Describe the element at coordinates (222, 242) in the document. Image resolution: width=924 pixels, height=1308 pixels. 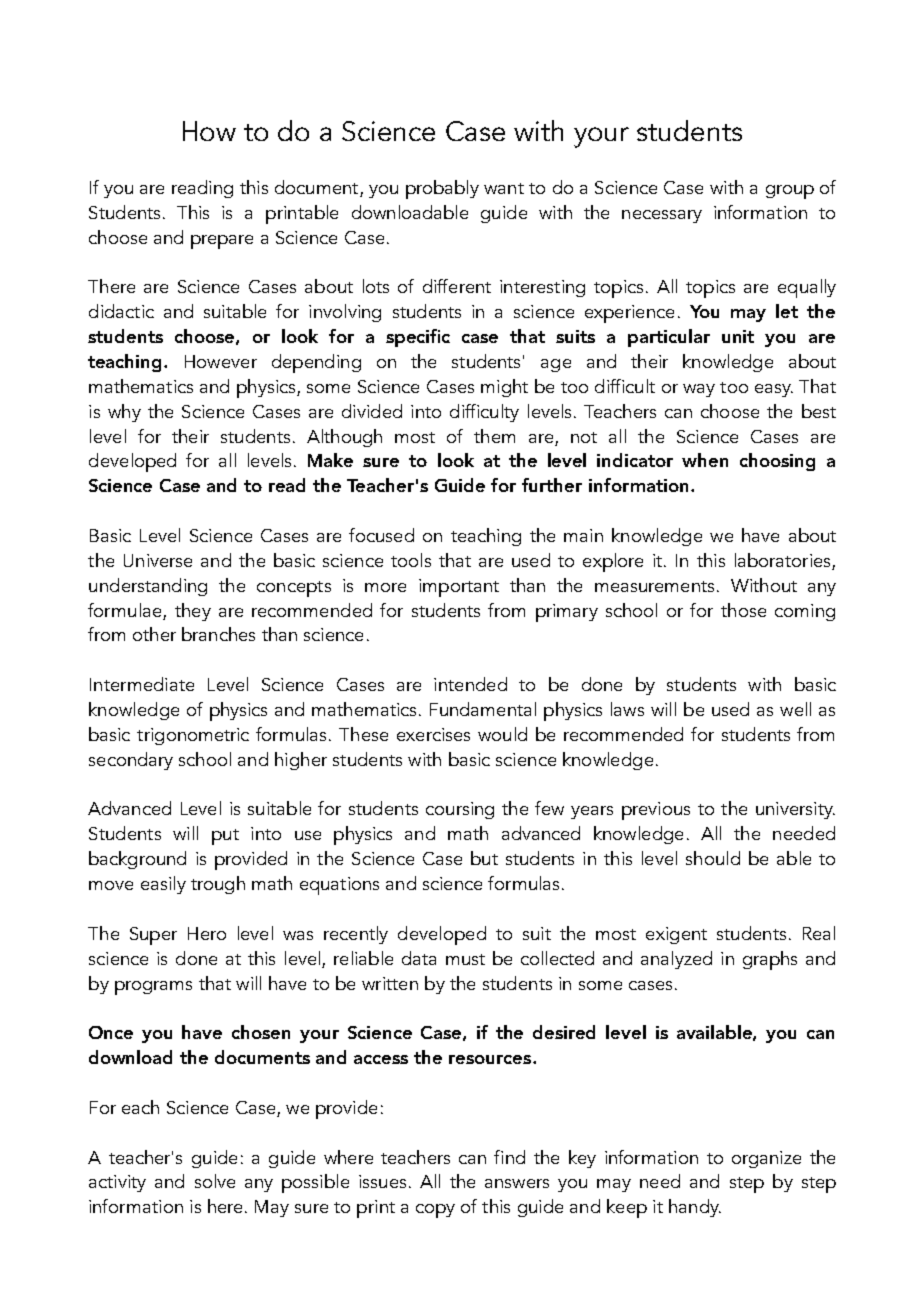
I see `prepare` at that location.
